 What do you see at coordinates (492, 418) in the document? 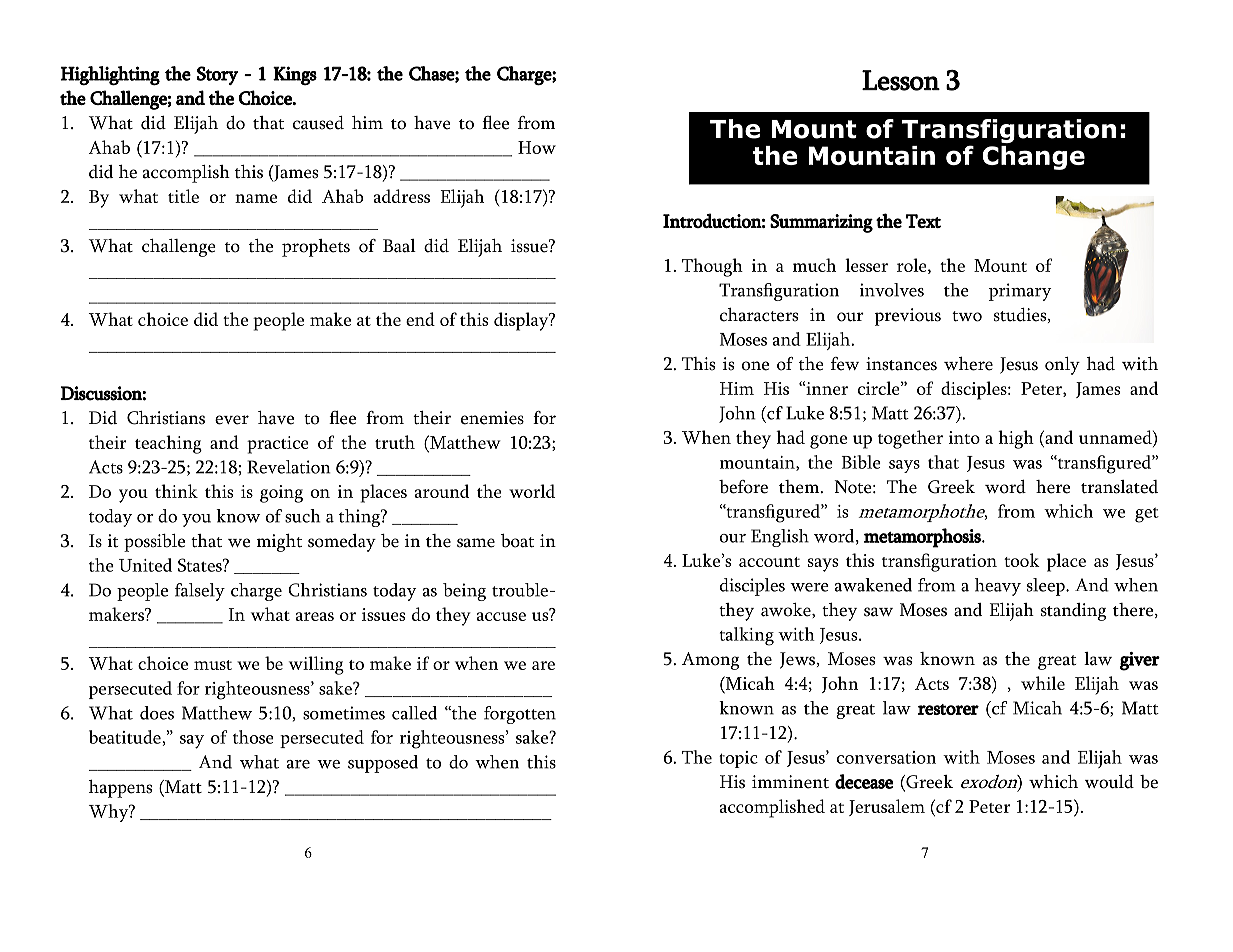
I see `enemies` at bounding box center [492, 418].
